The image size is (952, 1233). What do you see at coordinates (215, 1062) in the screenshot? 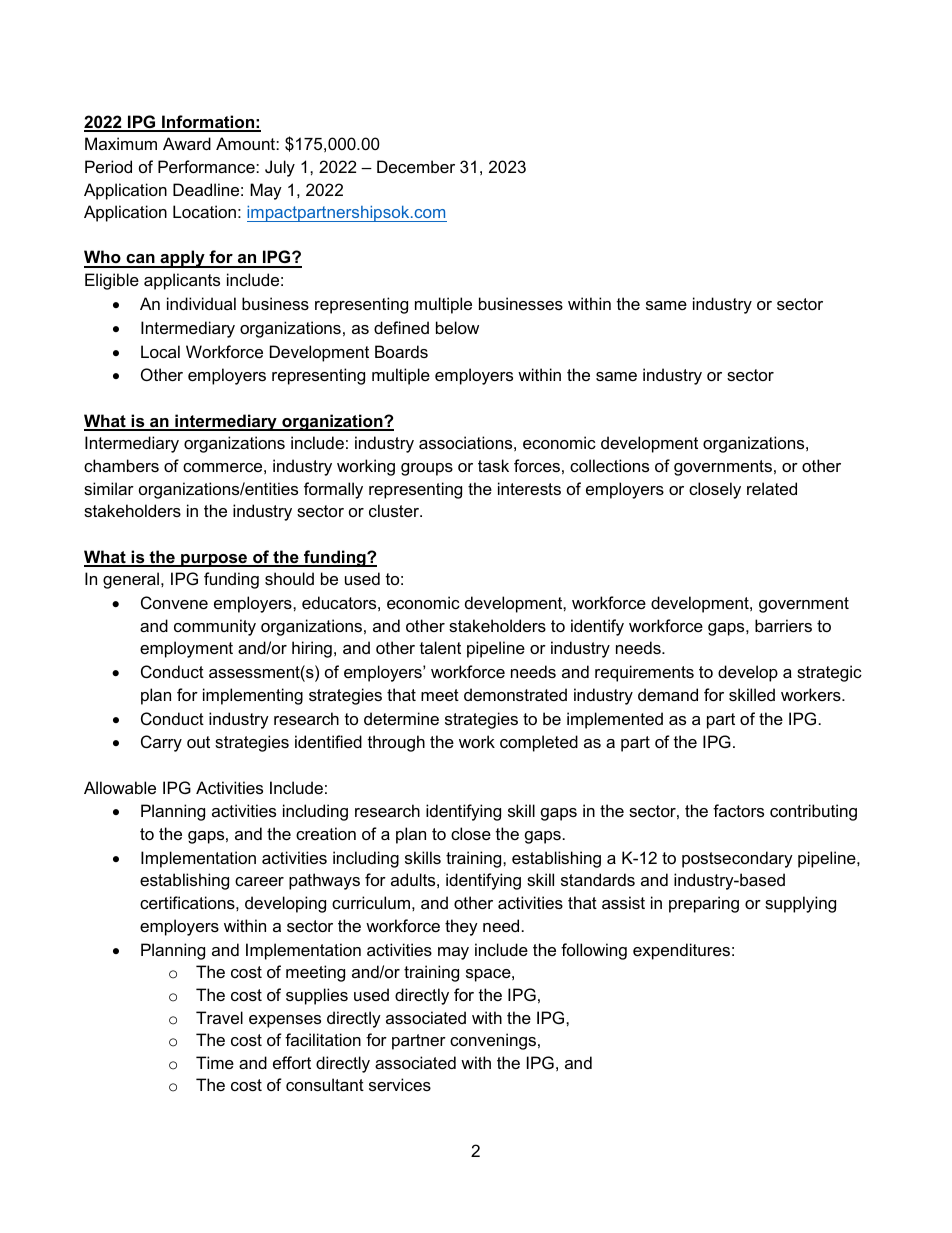
I see `Time` at bounding box center [215, 1062].
